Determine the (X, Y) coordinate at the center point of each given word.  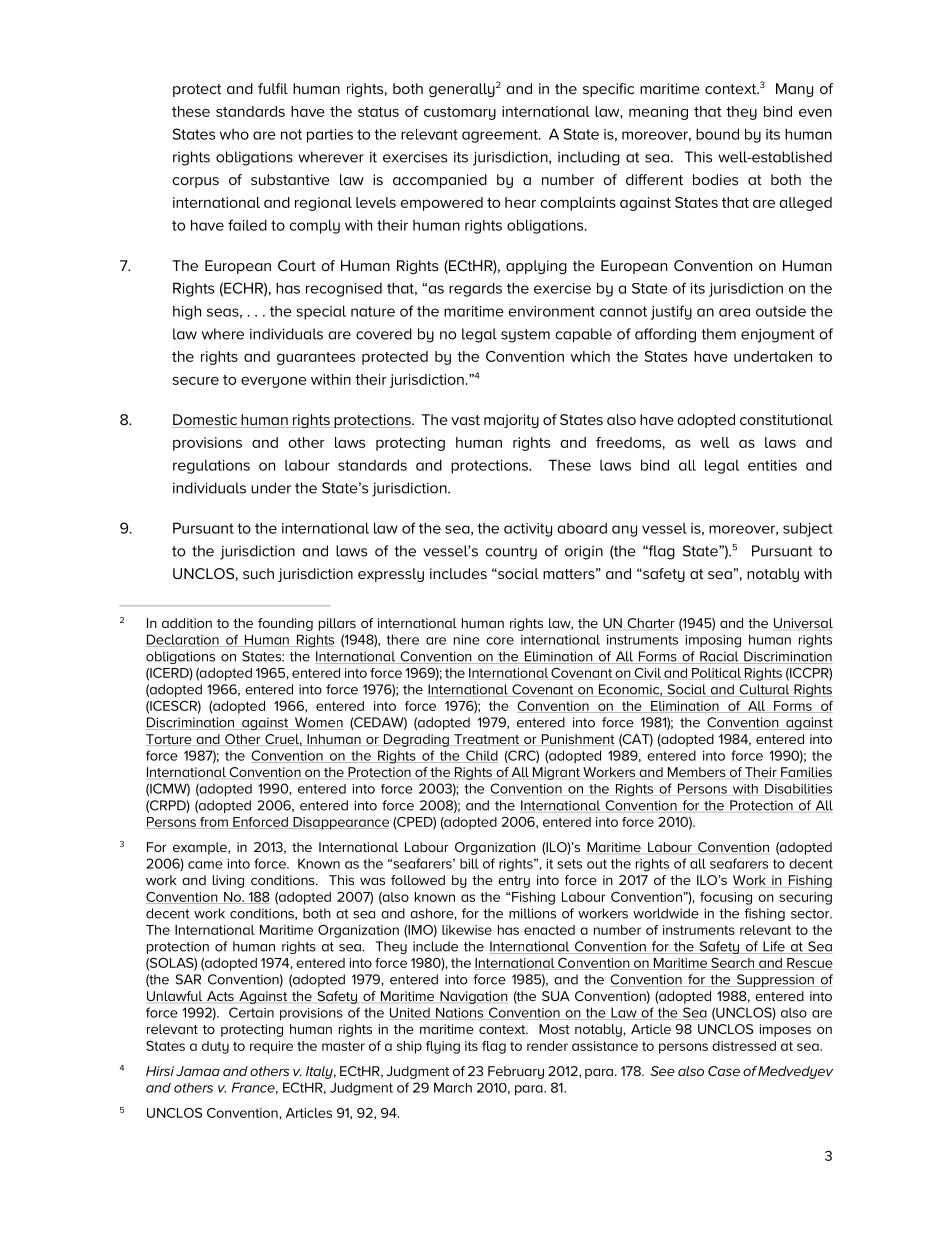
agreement (501, 136)
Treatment (487, 740)
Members (697, 772)
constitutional (786, 419)
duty (215, 1047)
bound (717, 134)
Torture (170, 740)
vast (465, 420)
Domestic (205, 421)
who (234, 134)
